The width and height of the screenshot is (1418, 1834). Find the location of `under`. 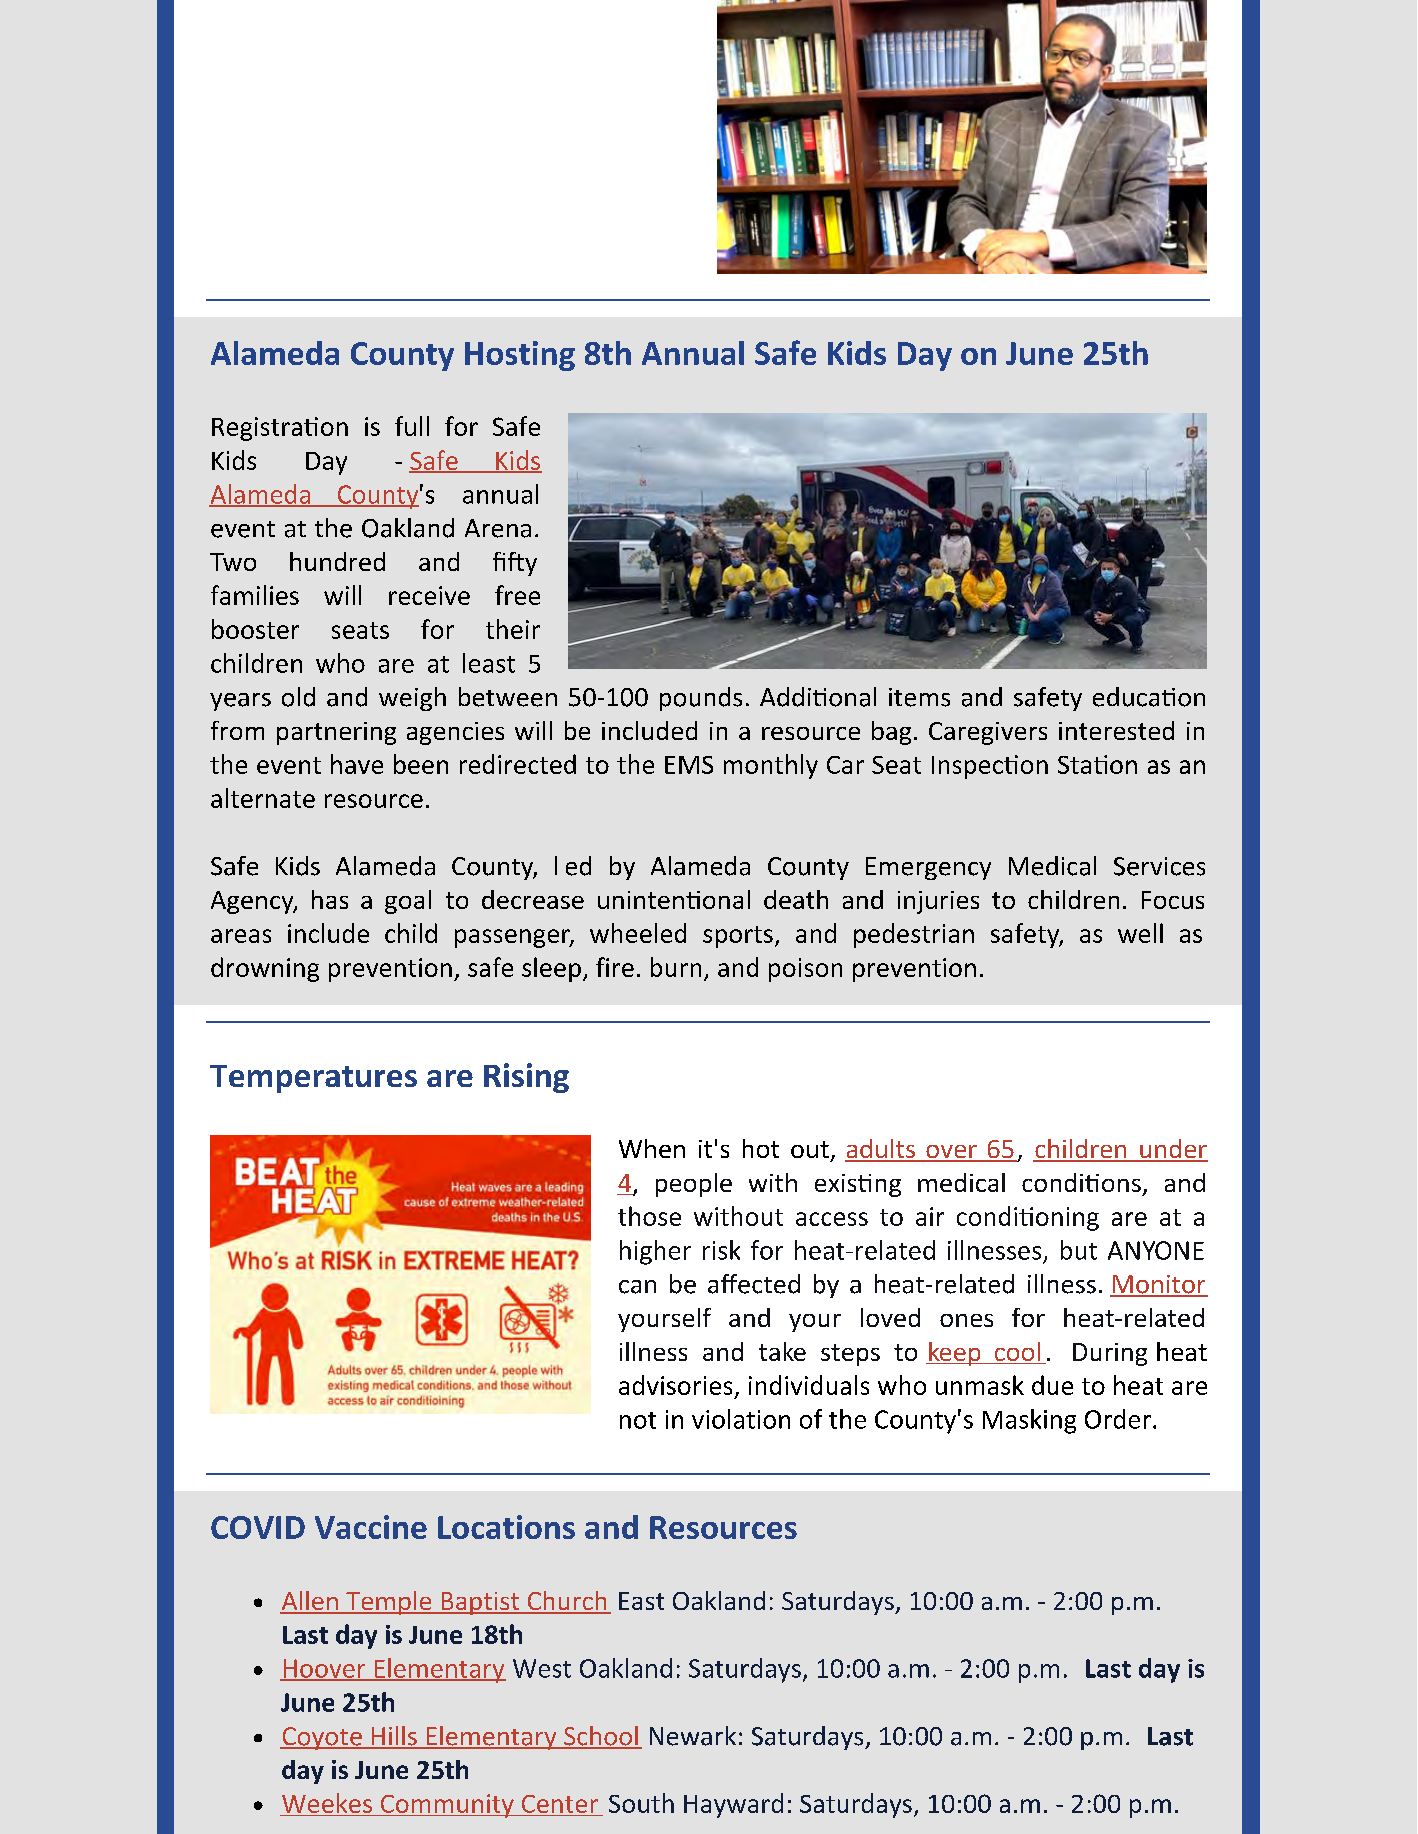

under is located at coordinates (1173, 1150).
